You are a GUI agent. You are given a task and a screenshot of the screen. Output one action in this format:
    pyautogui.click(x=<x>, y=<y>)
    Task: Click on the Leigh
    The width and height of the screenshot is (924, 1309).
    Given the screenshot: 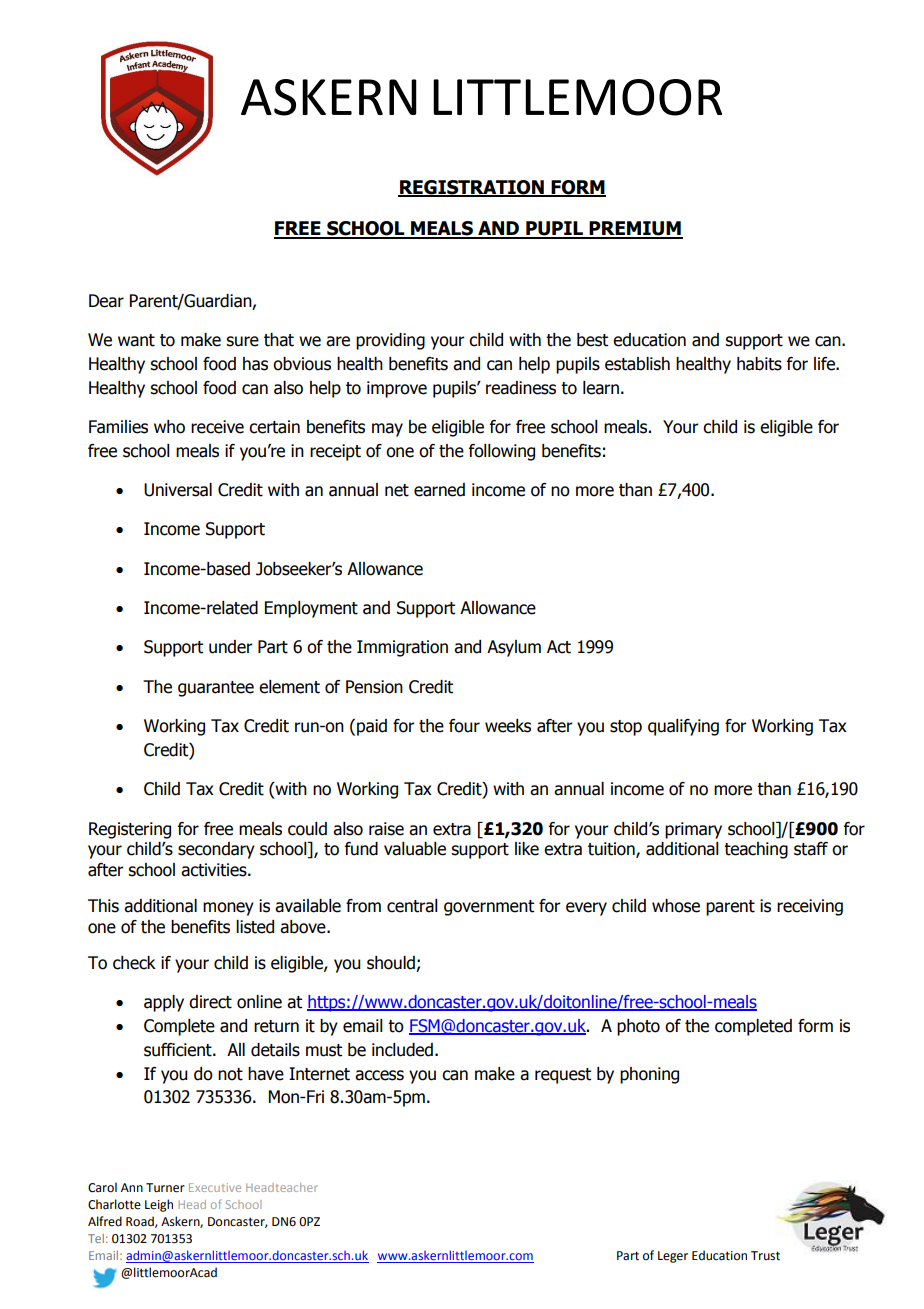 What is the action you would take?
    pyautogui.click(x=159, y=1205)
